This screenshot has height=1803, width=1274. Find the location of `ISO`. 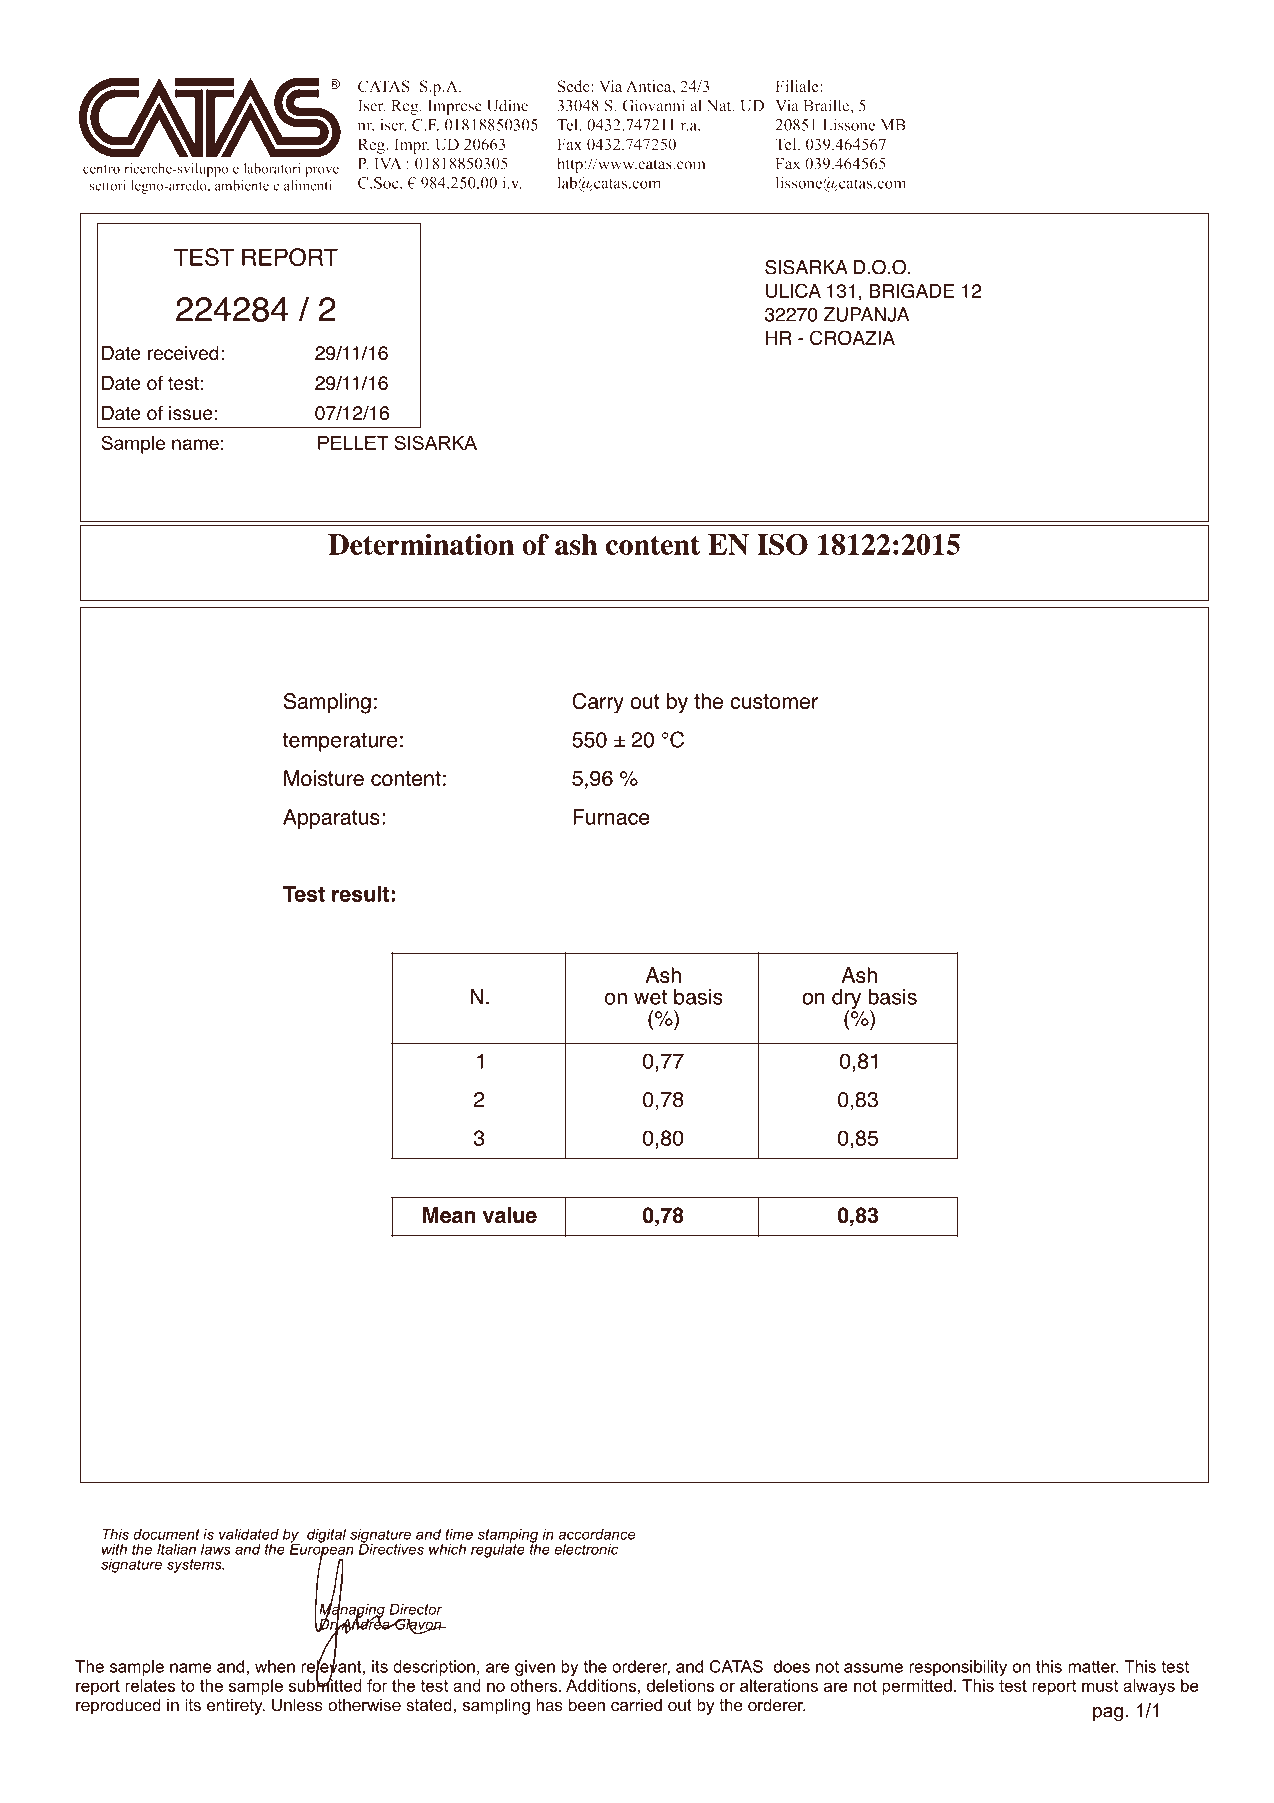

ISO is located at coordinates (782, 544).
